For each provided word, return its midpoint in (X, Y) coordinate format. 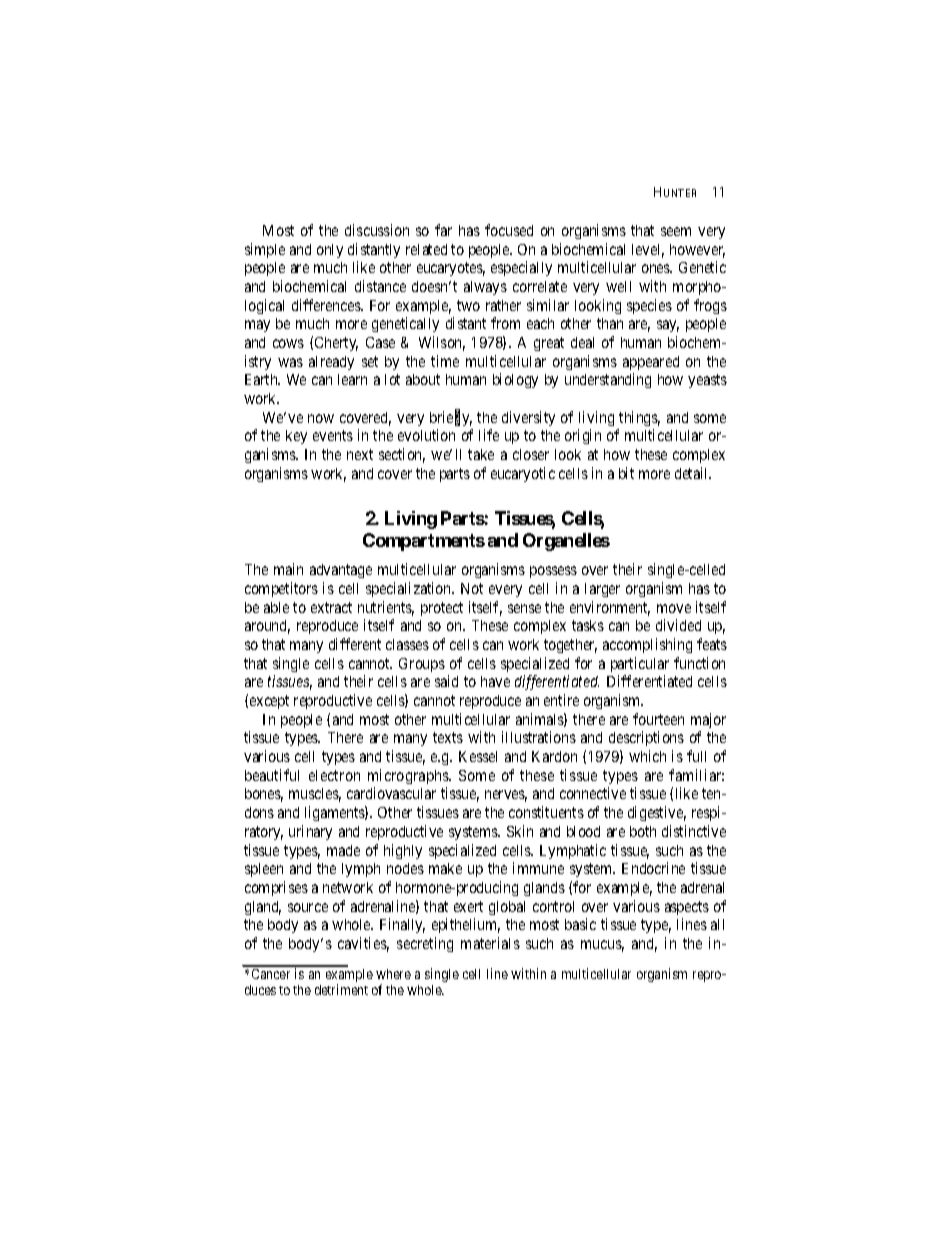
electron (334, 775)
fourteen (658, 719)
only (330, 251)
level (648, 251)
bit (626, 473)
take (481, 454)
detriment (341, 989)
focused (509, 230)
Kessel (478, 756)
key (296, 437)
